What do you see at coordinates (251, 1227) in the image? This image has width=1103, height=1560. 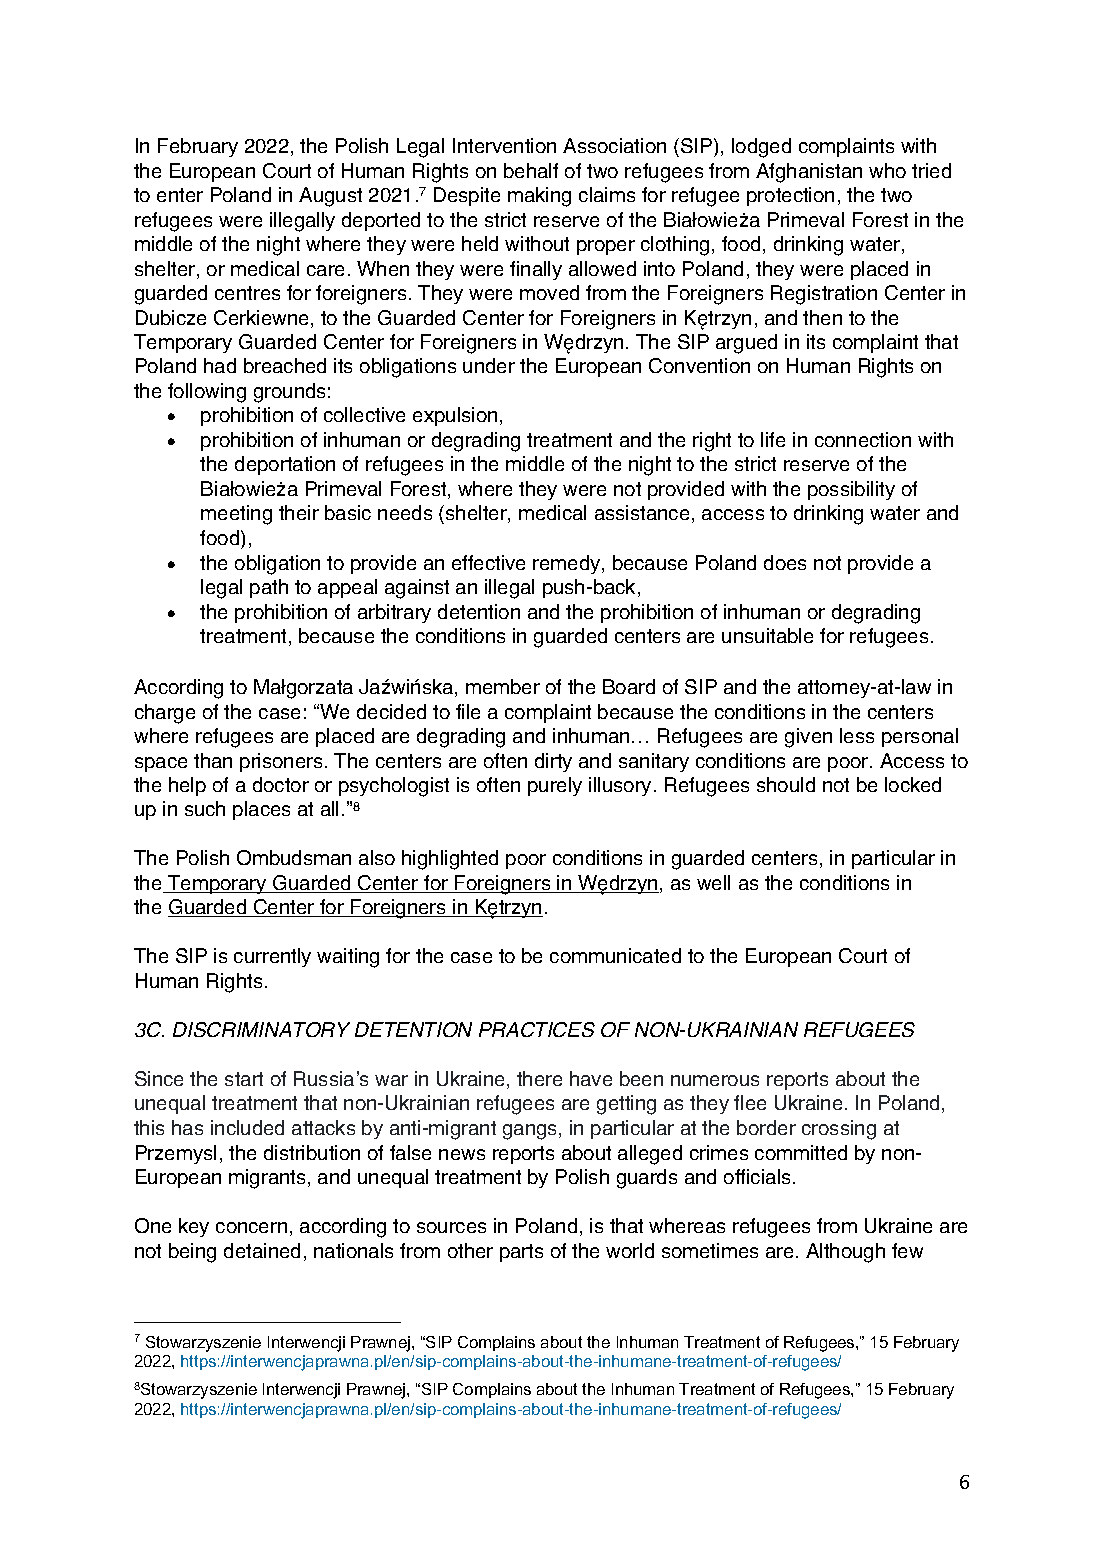 I see `concern` at bounding box center [251, 1227].
